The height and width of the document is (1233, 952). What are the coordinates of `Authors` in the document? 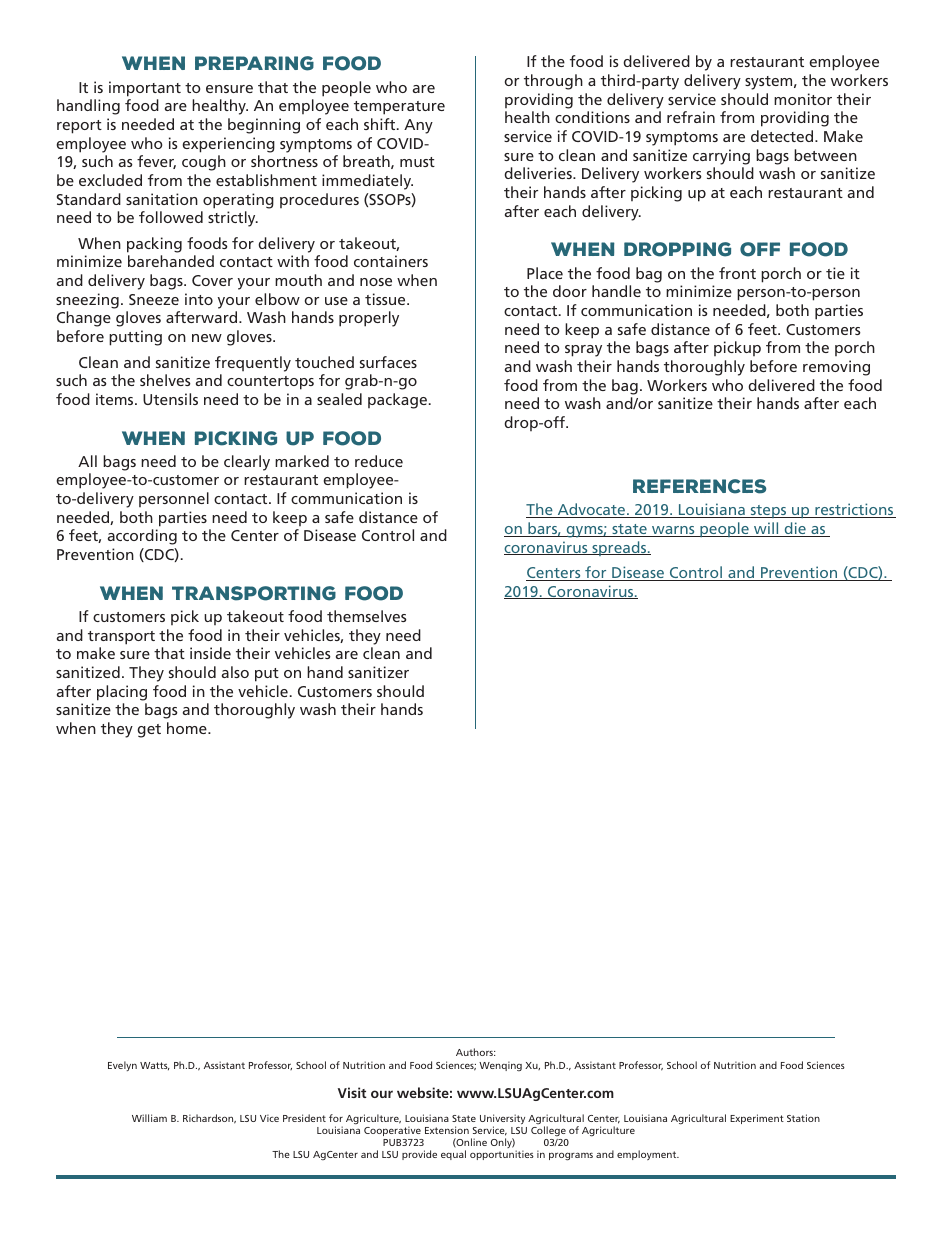 It's located at (475, 1052).
